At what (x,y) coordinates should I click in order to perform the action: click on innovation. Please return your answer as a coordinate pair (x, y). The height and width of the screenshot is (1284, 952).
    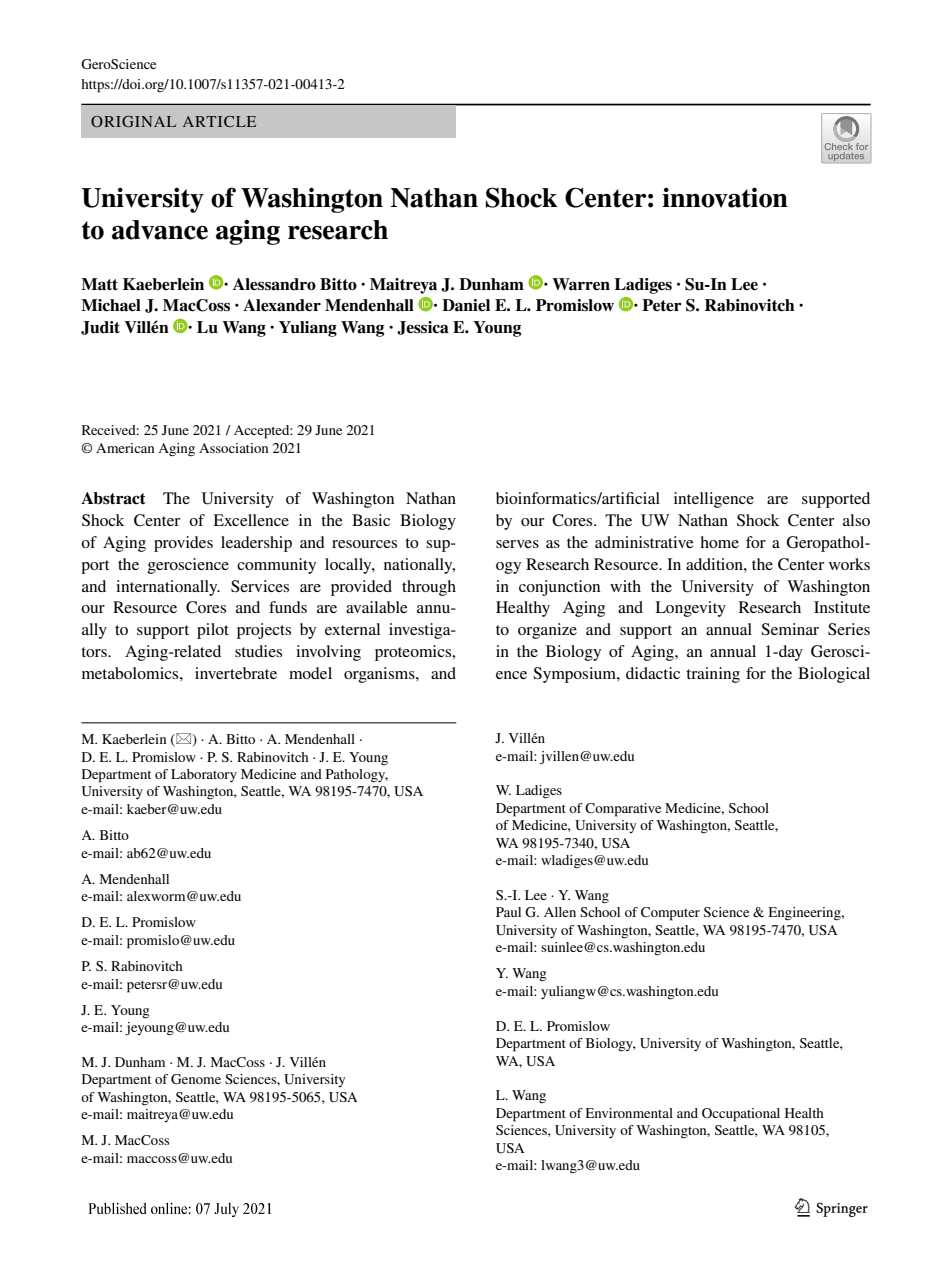
    Looking at the image, I should click on (725, 197).
